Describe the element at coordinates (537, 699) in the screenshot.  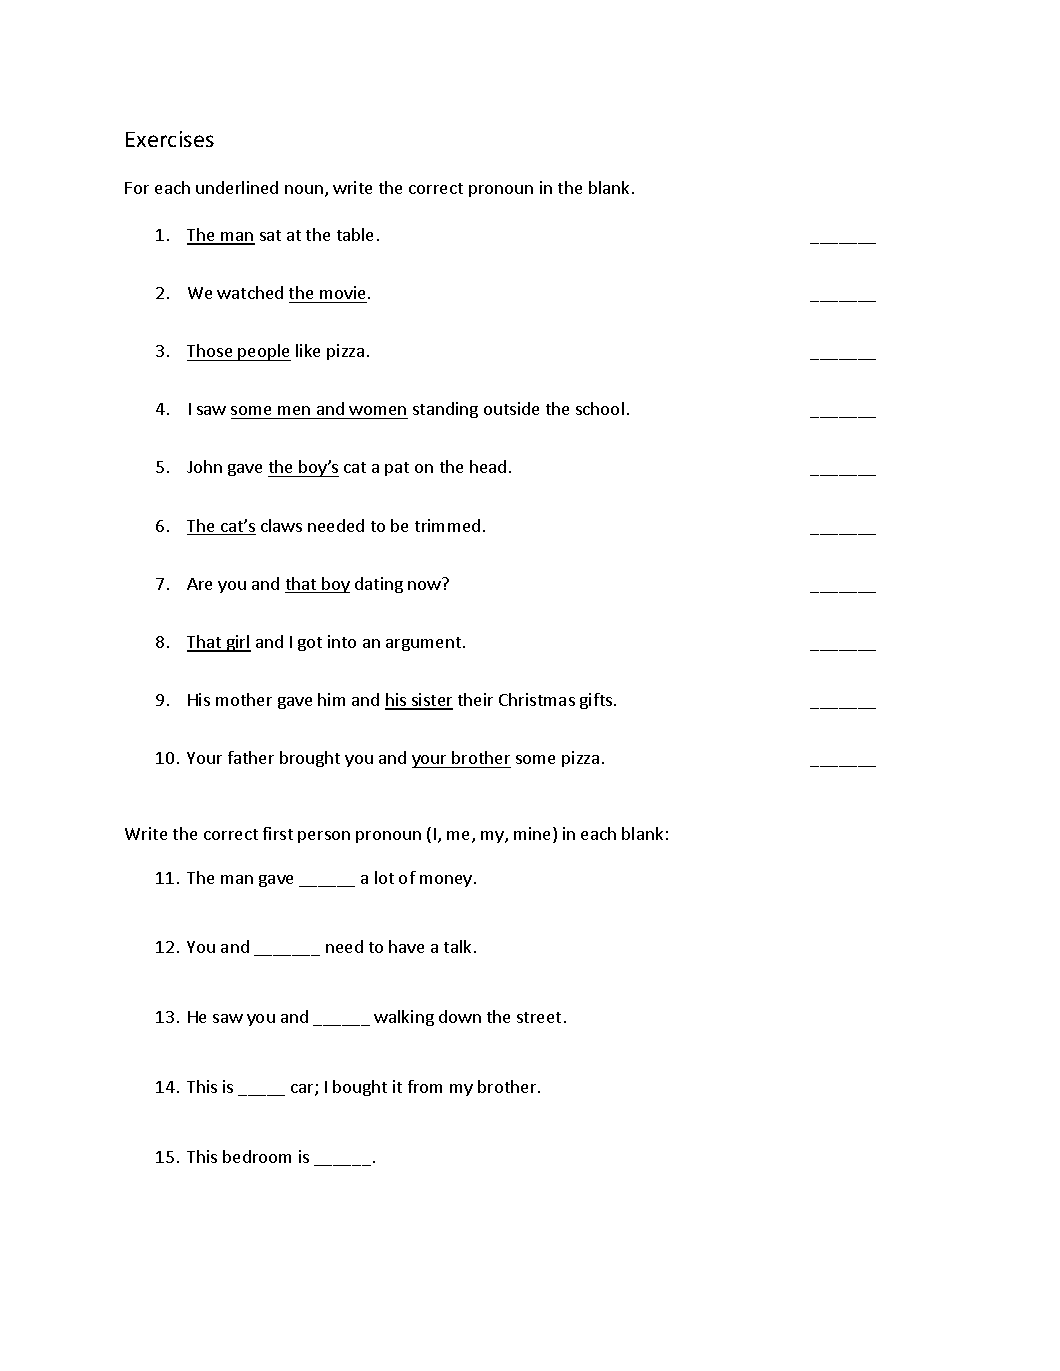
I see `Christmas` at that location.
